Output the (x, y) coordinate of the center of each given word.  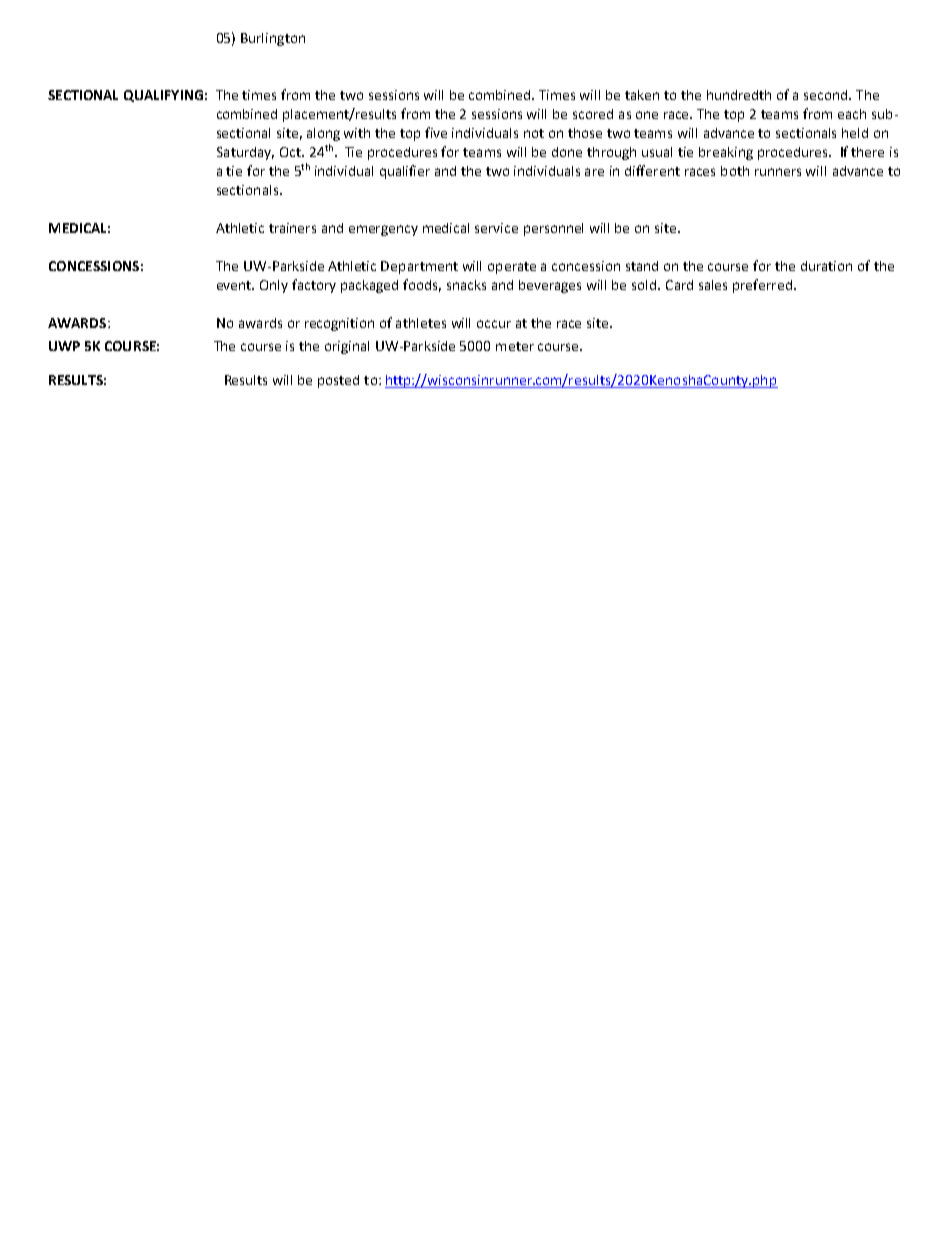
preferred (762, 286)
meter (515, 346)
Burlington (273, 39)
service (496, 228)
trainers (292, 228)
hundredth (739, 95)
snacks (466, 285)
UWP (64, 346)
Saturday (245, 153)
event (235, 285)
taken (642, 95)
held (855, 133)
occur (494, 324)
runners (778, 172)
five (436, 132)
